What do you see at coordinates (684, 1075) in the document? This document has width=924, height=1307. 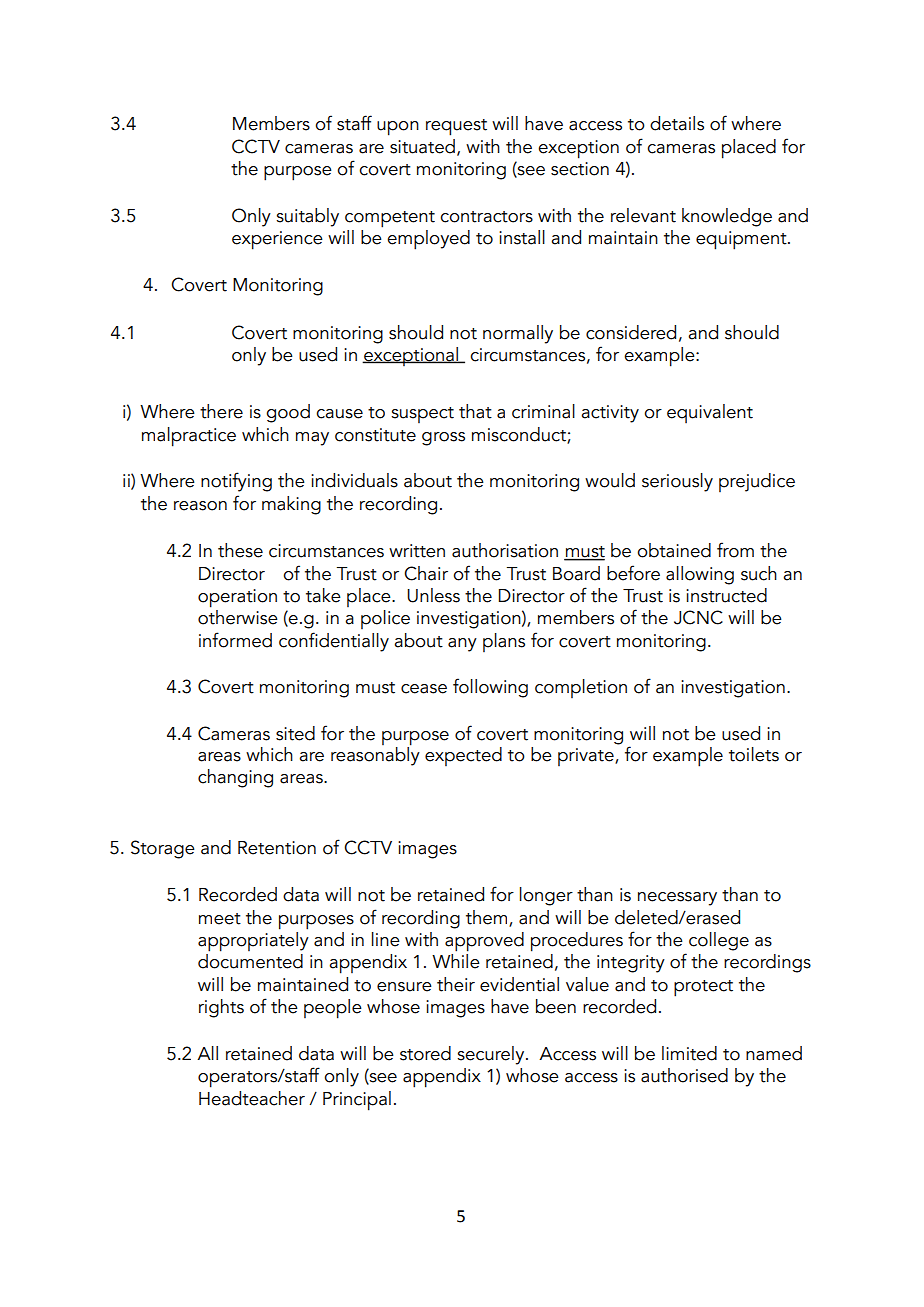 I see `authorised` at bounding box center [684, 1075].
